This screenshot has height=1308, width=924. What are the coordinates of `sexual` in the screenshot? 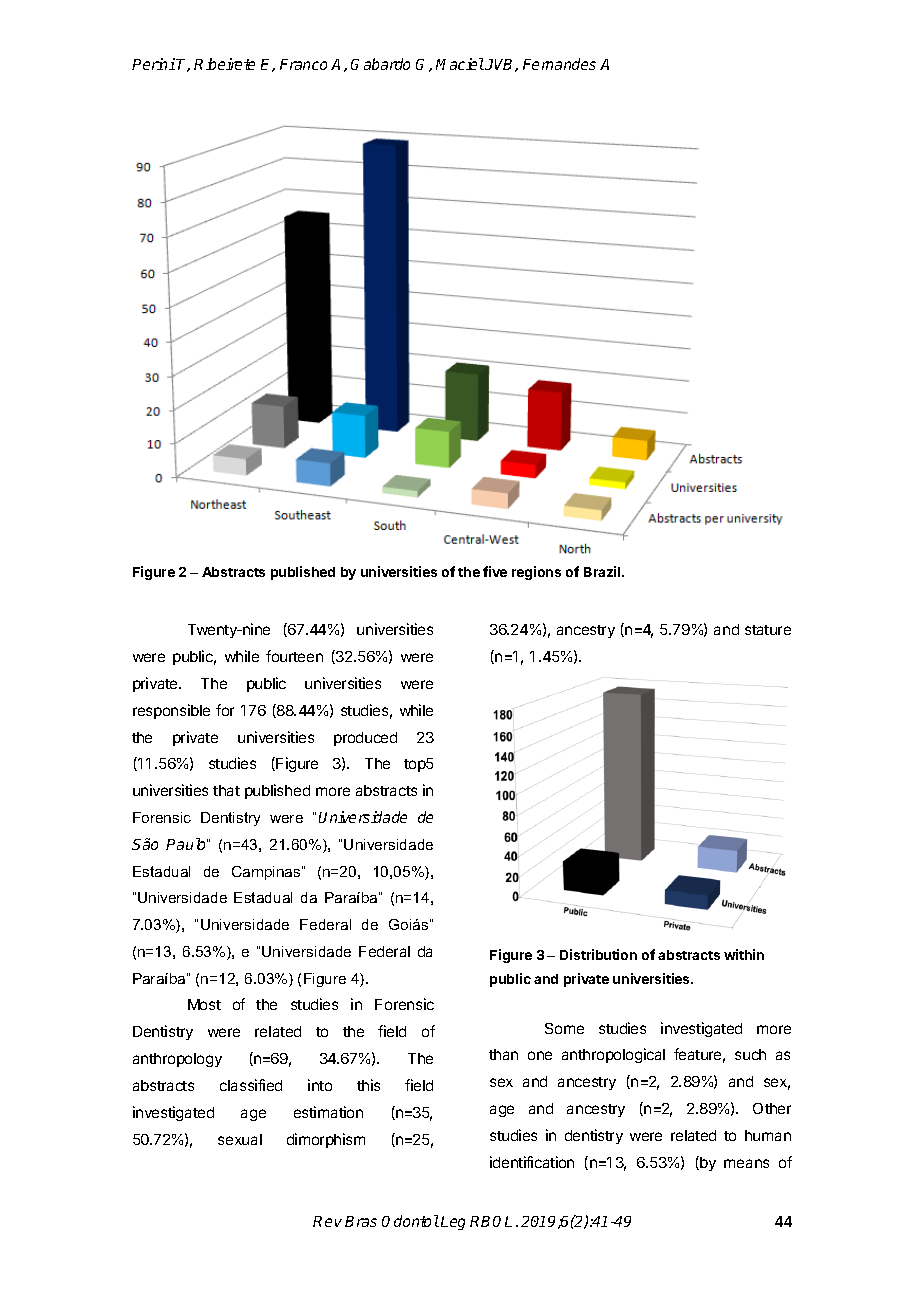 It's located at (240, 1139).
